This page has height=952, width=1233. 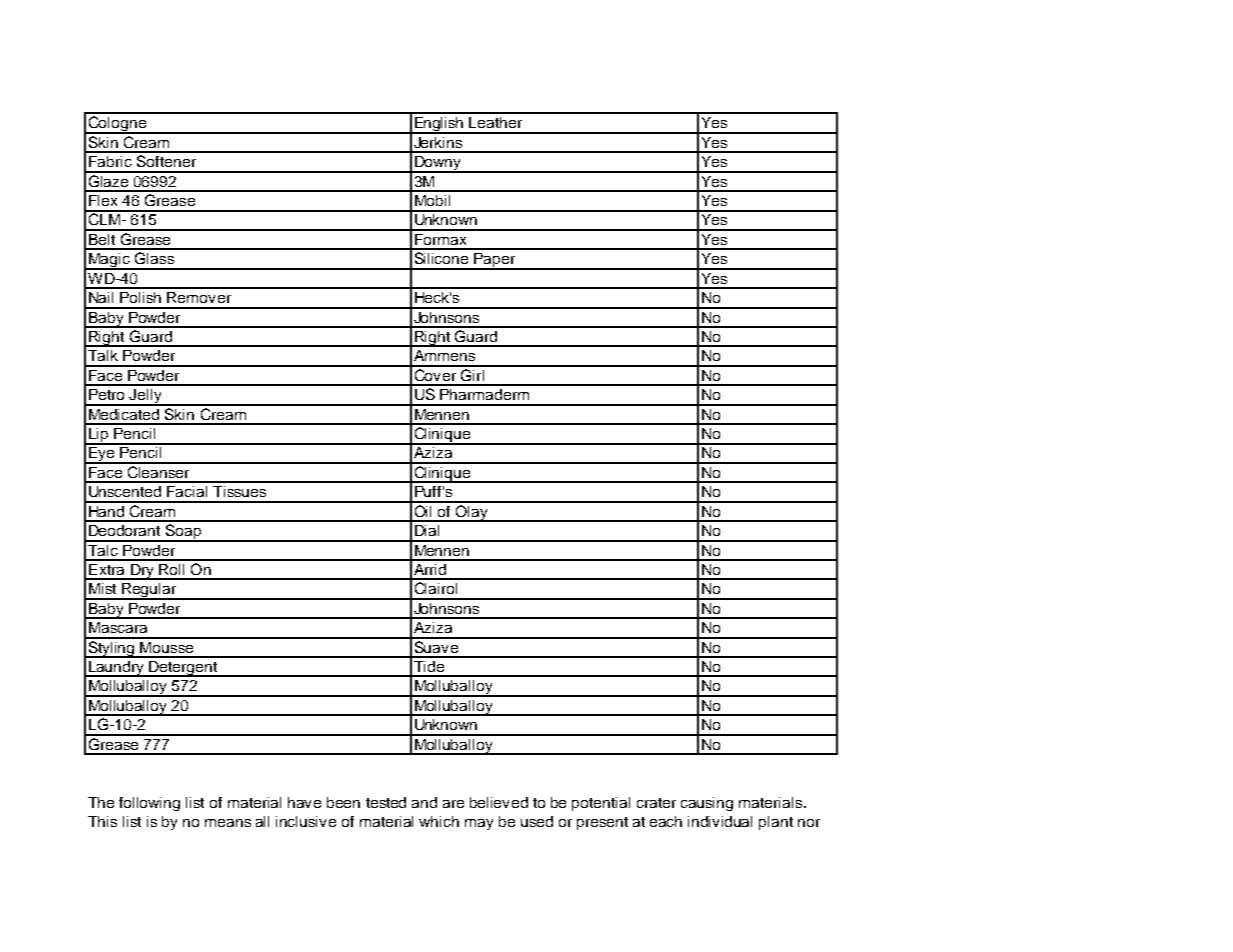 What do you see at coordinates (439, 125) in the page?
I see `English` at bounding box center [439, 125].
